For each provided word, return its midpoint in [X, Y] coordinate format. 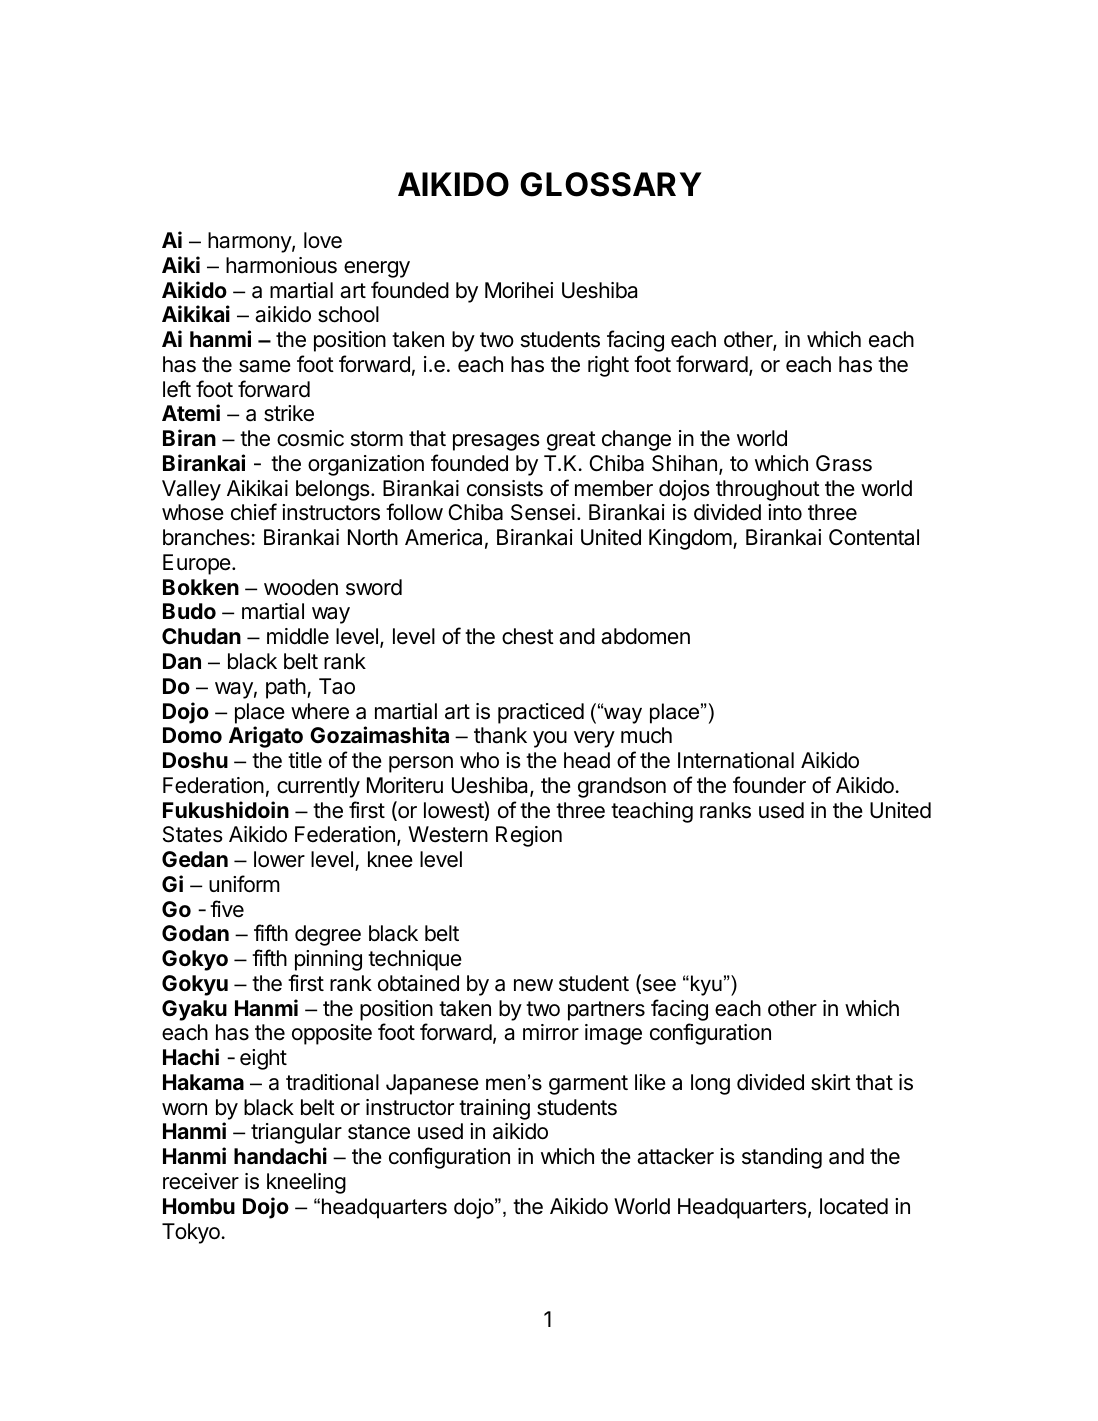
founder [769, 785]
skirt [831, 1082]
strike [289, 413]
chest [528, 636]
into [785, 512]
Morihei [519, 290]
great [571, 441]
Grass [844, 463]
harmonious [281, 265]
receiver [201, 1181]
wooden [301, 587]
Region [529, 836]
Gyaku [194, 1010]
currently [318, 787]
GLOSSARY [611, 184]
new [533, 985]
